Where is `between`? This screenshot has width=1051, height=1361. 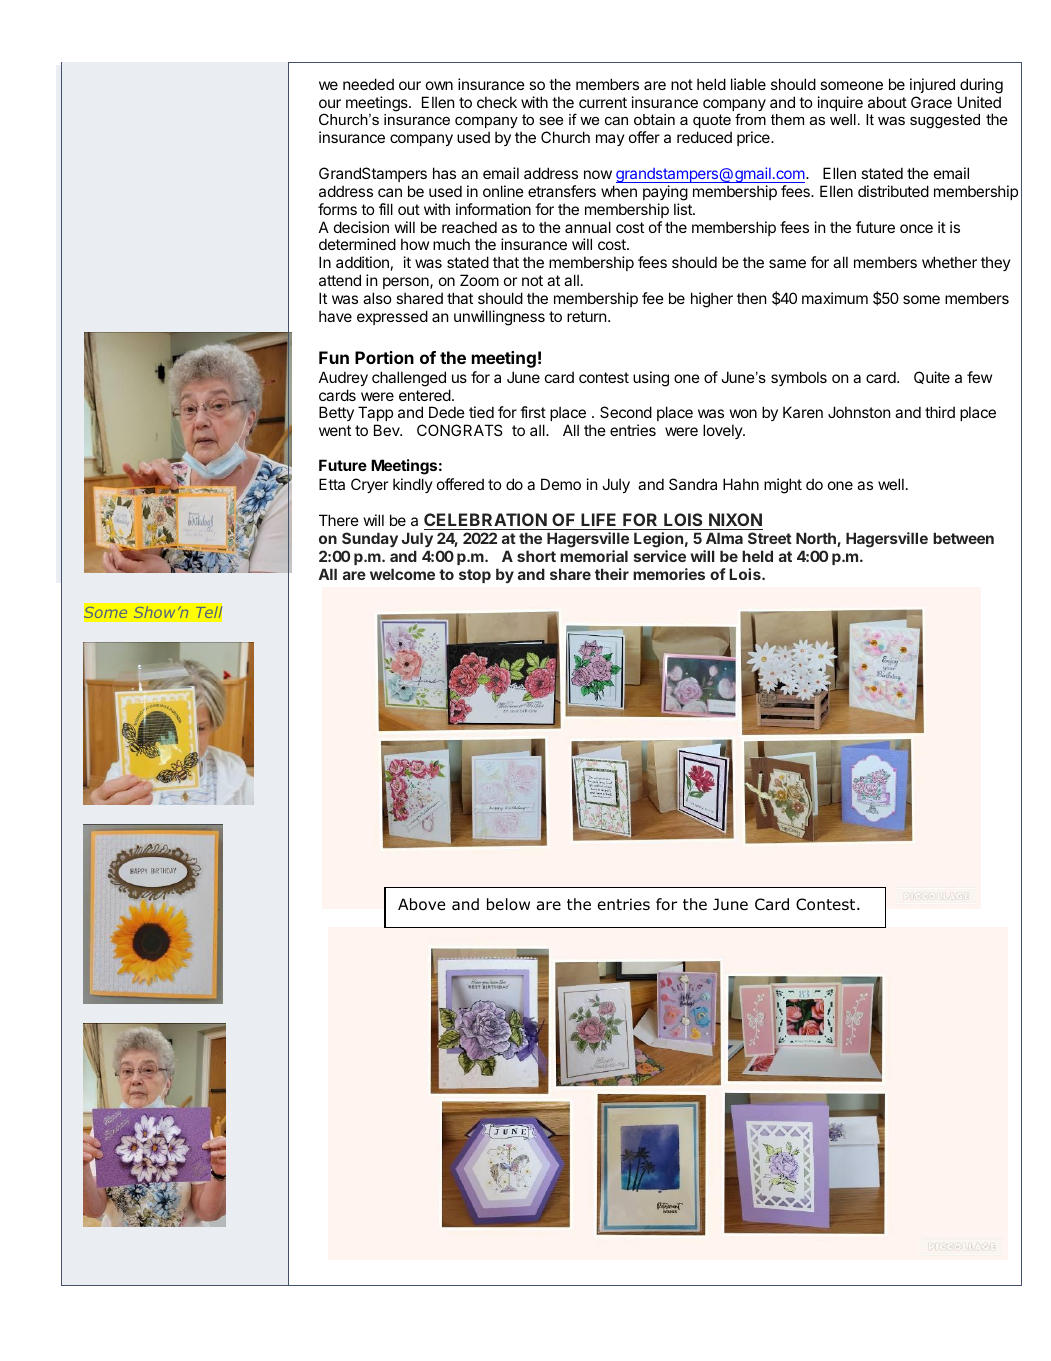
between is located at coordinates (963, 538).
